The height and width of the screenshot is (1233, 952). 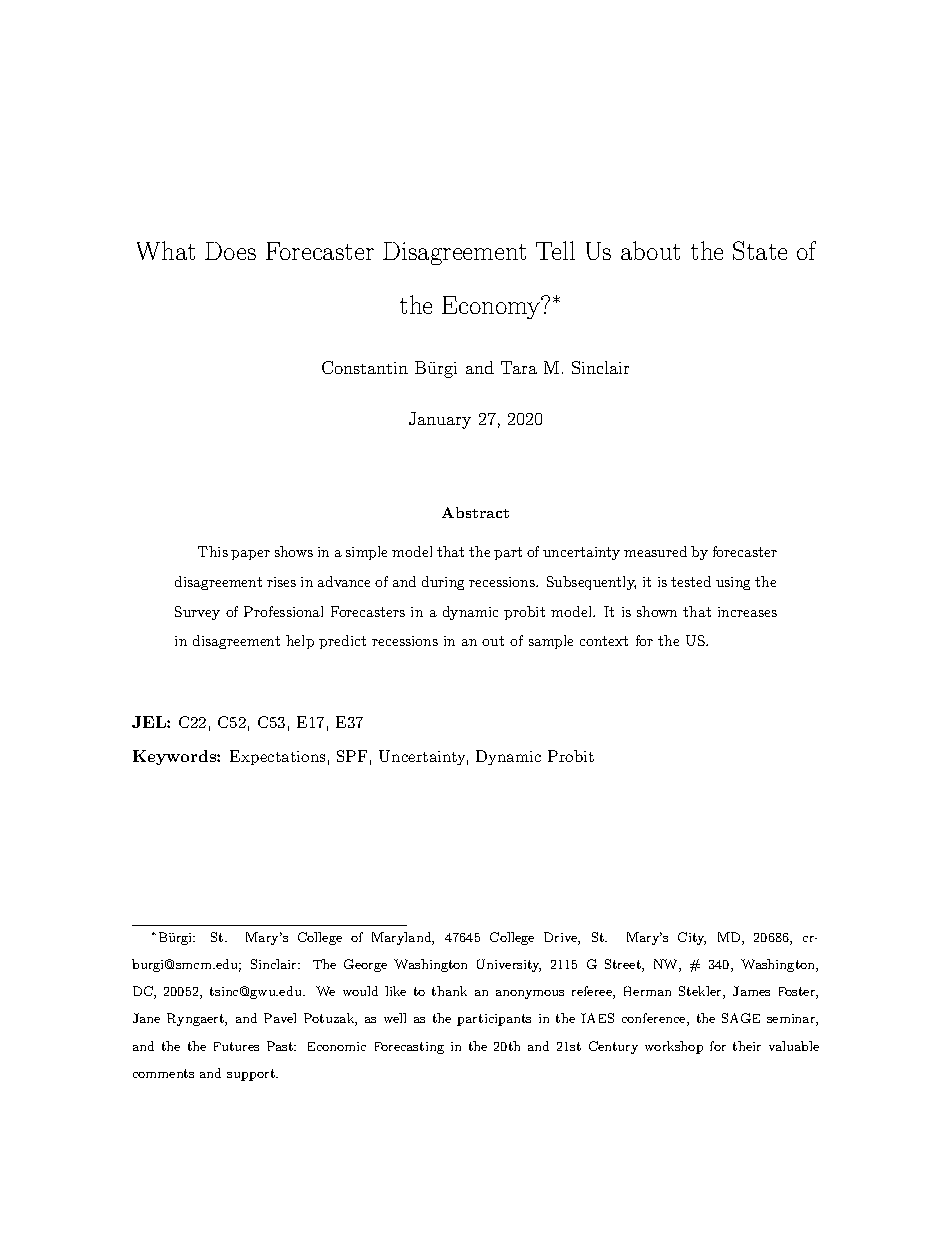 What do you see at coordinates (352, 756) in the screenshot?
I see `SPF` at bounding box center [352, 756].
